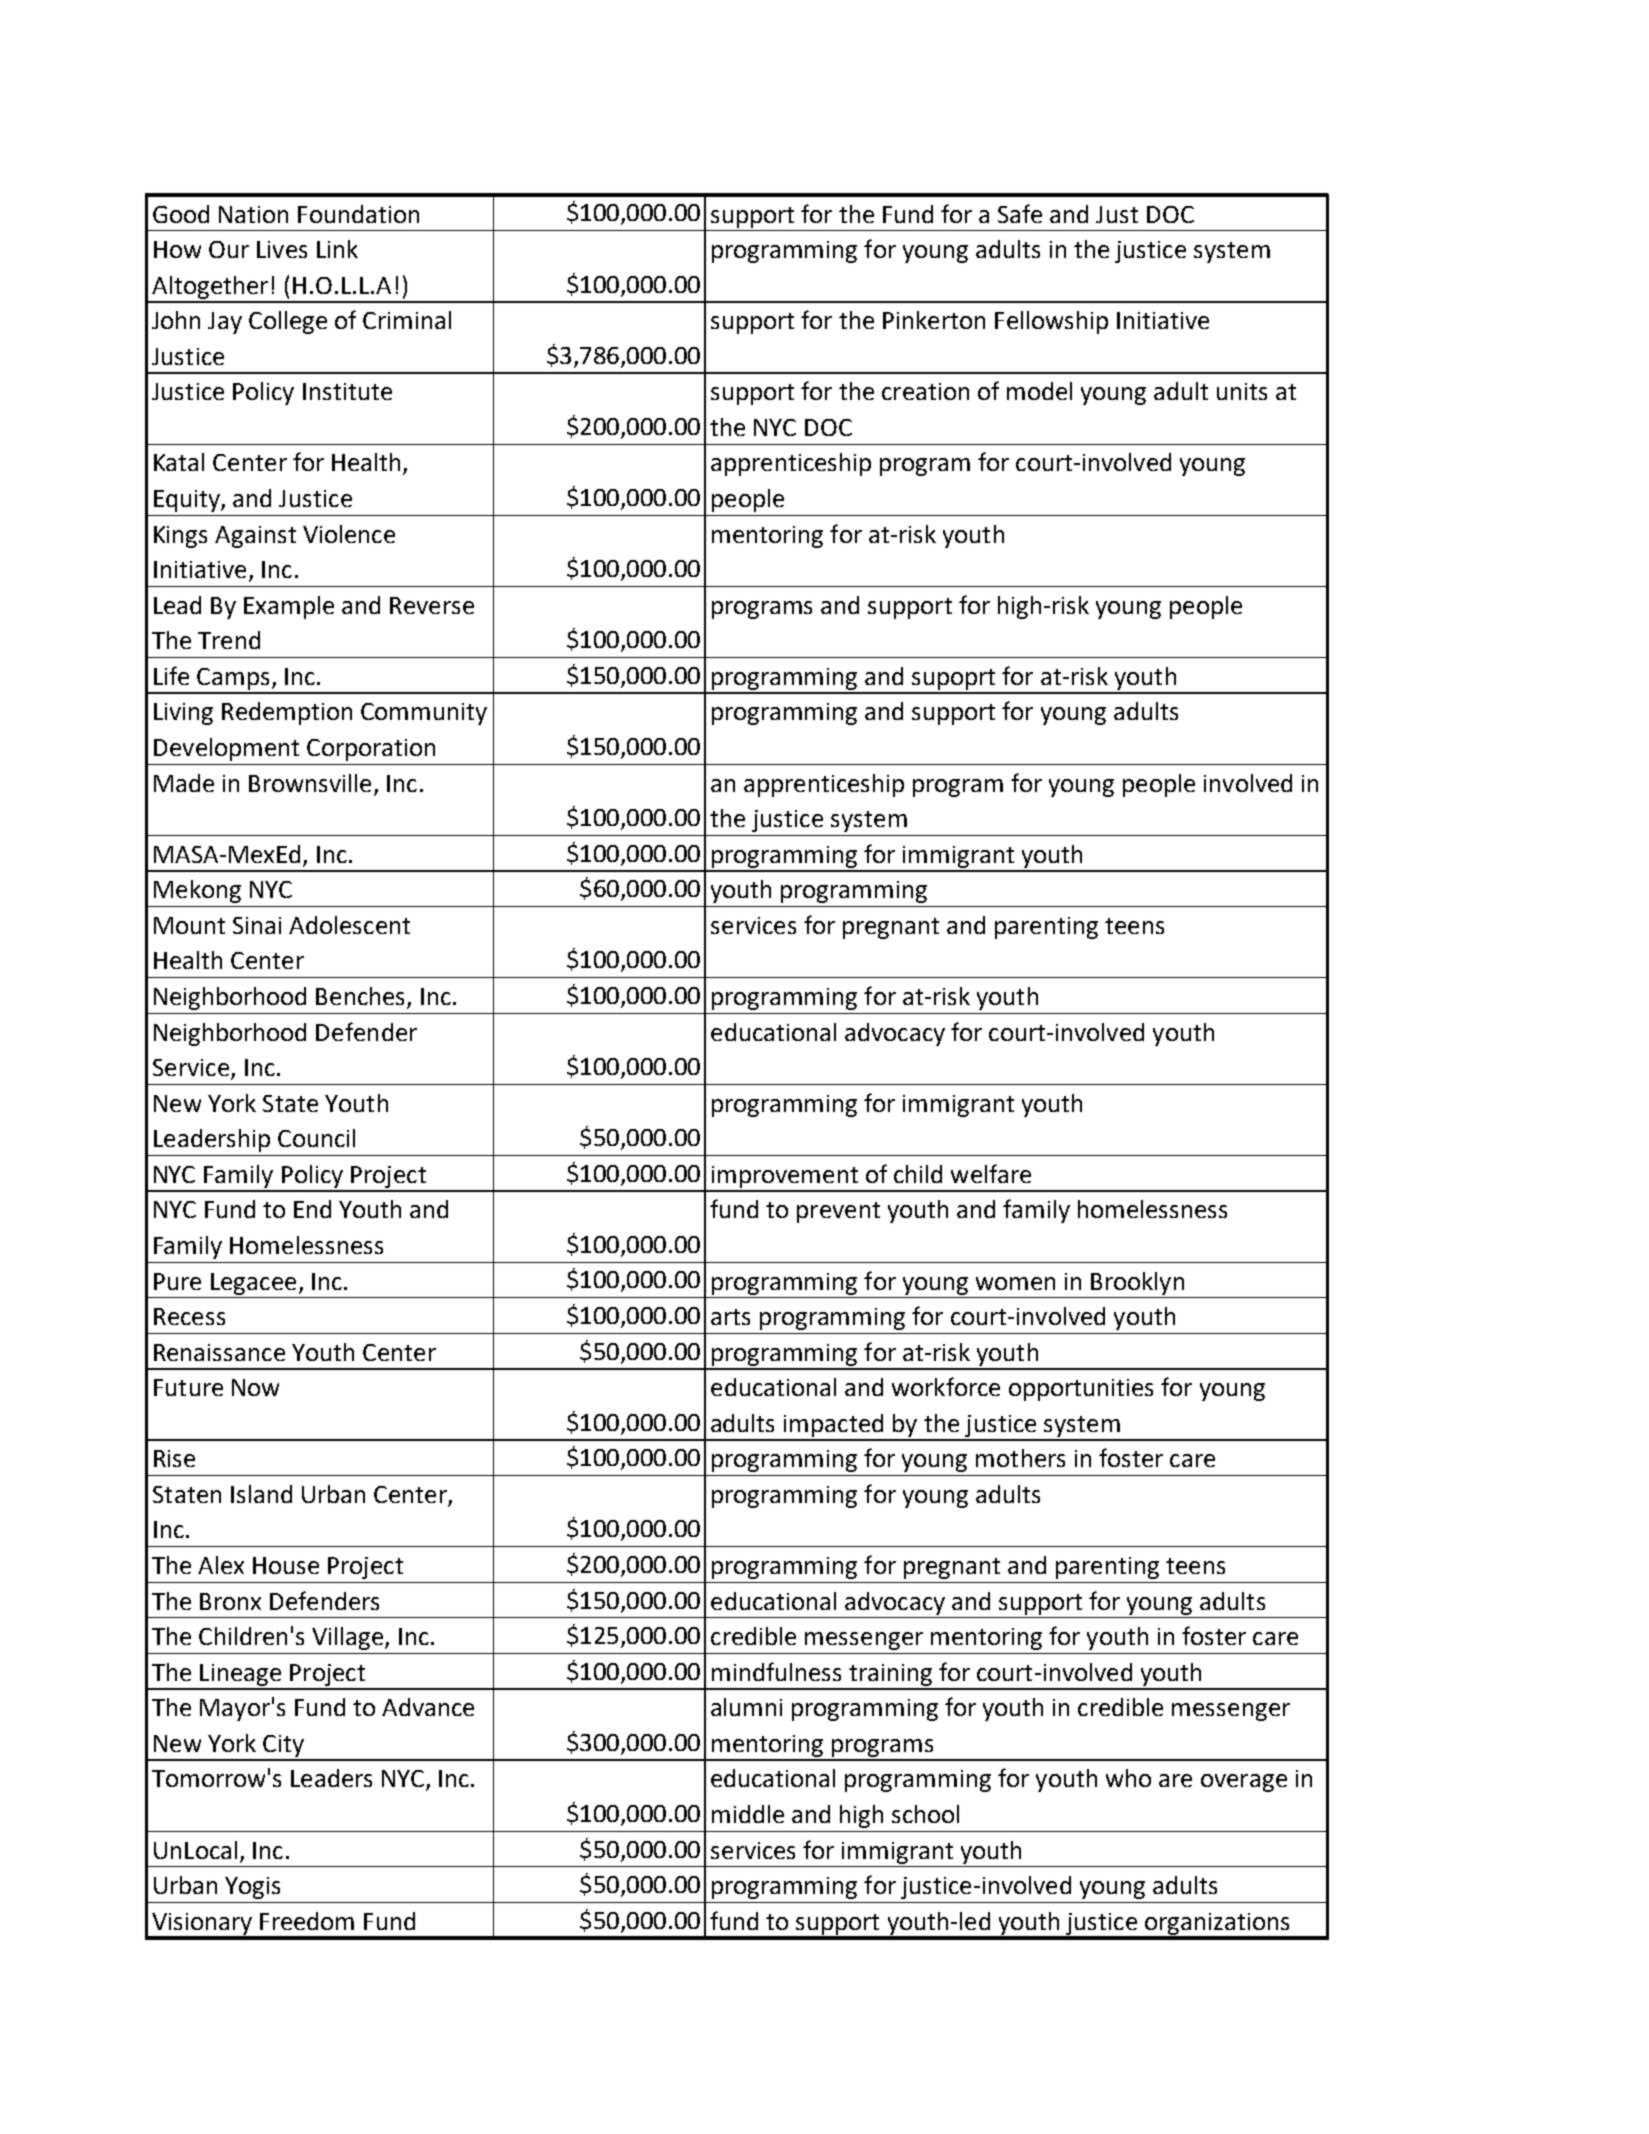  Describe the element at coordinates (748, 1814) in the image. I see `middle` at that location.
